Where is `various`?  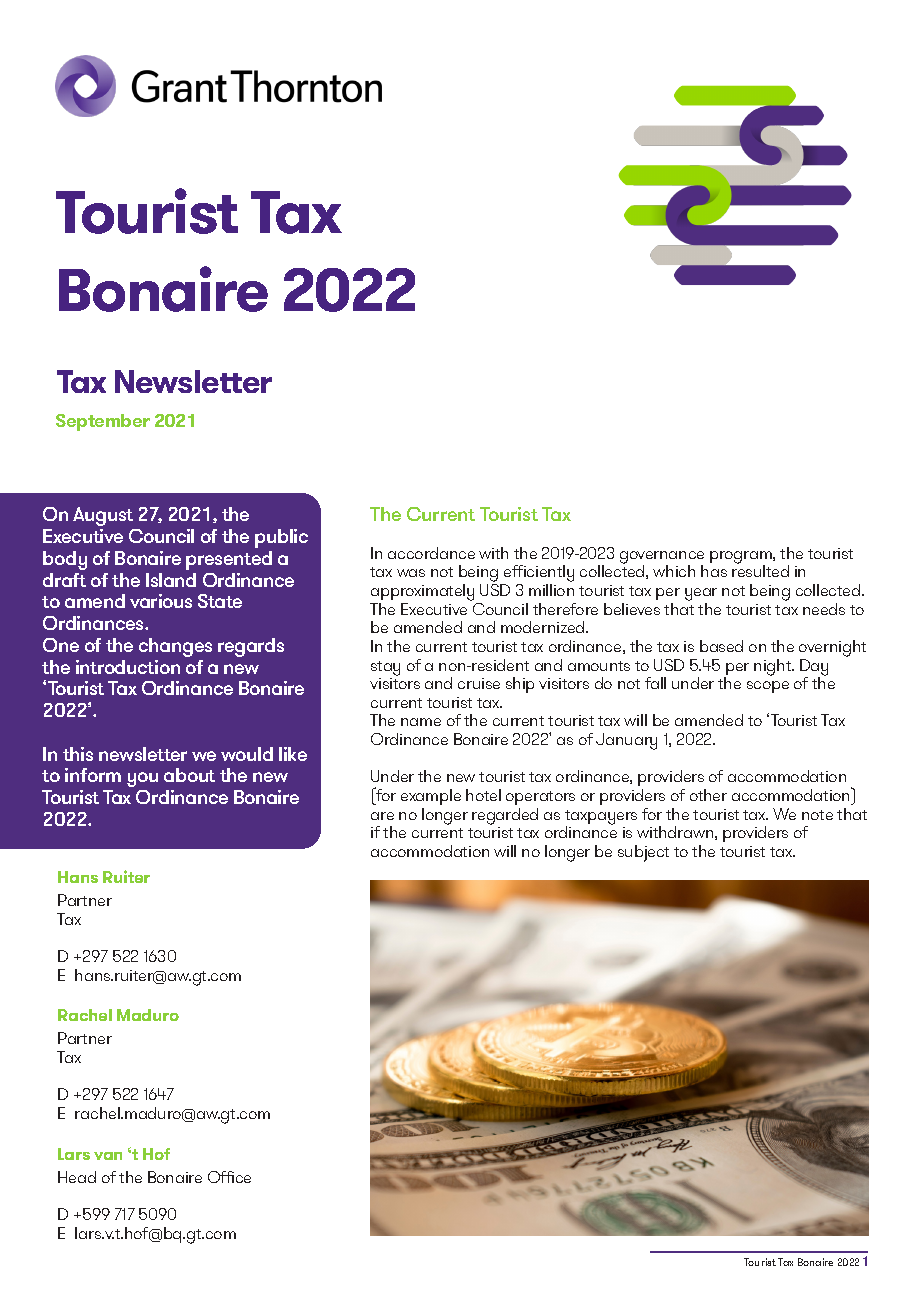
various is located at coordinates (161, 601).
